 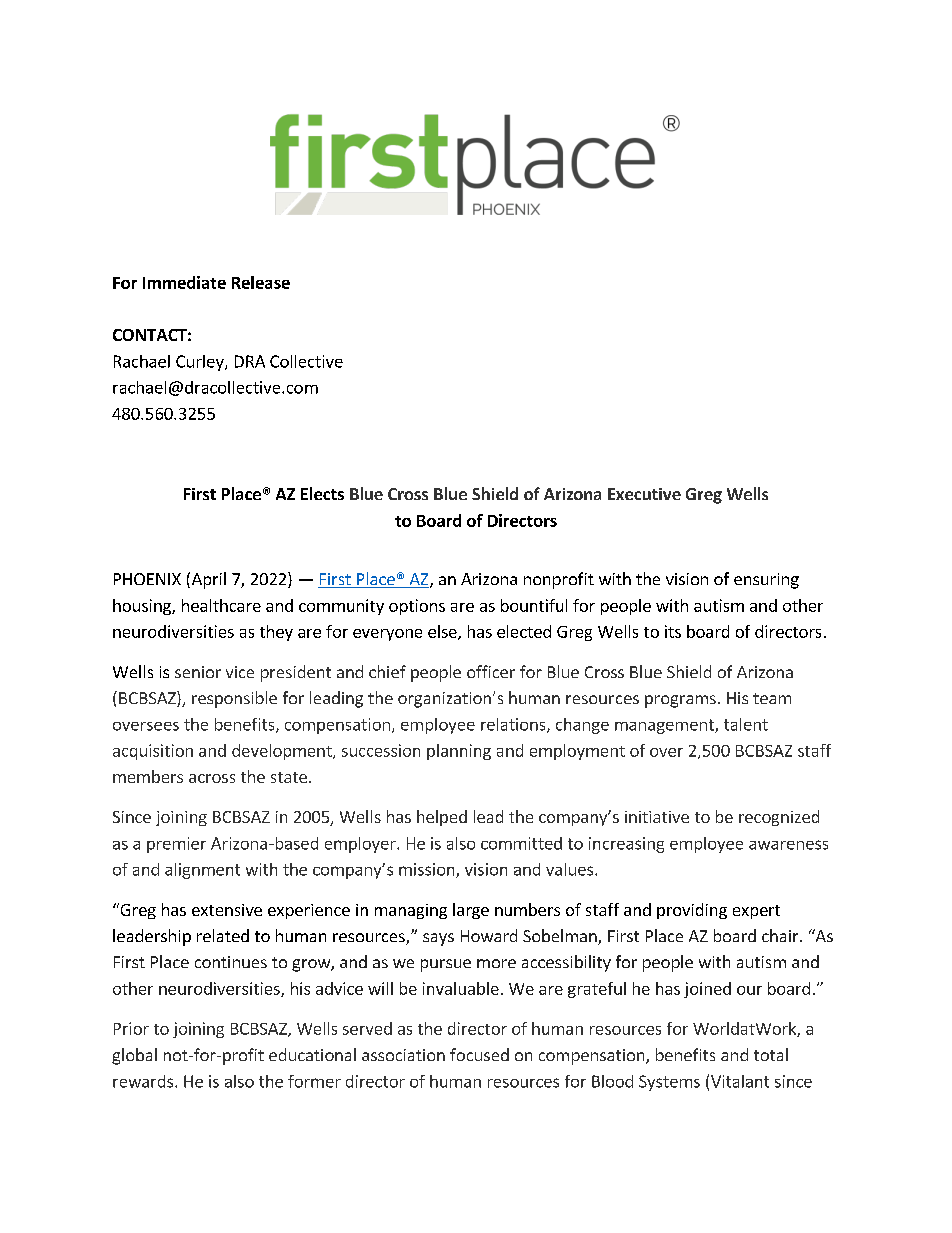 I want to click on Systems, so click(x=669, y=1083).
